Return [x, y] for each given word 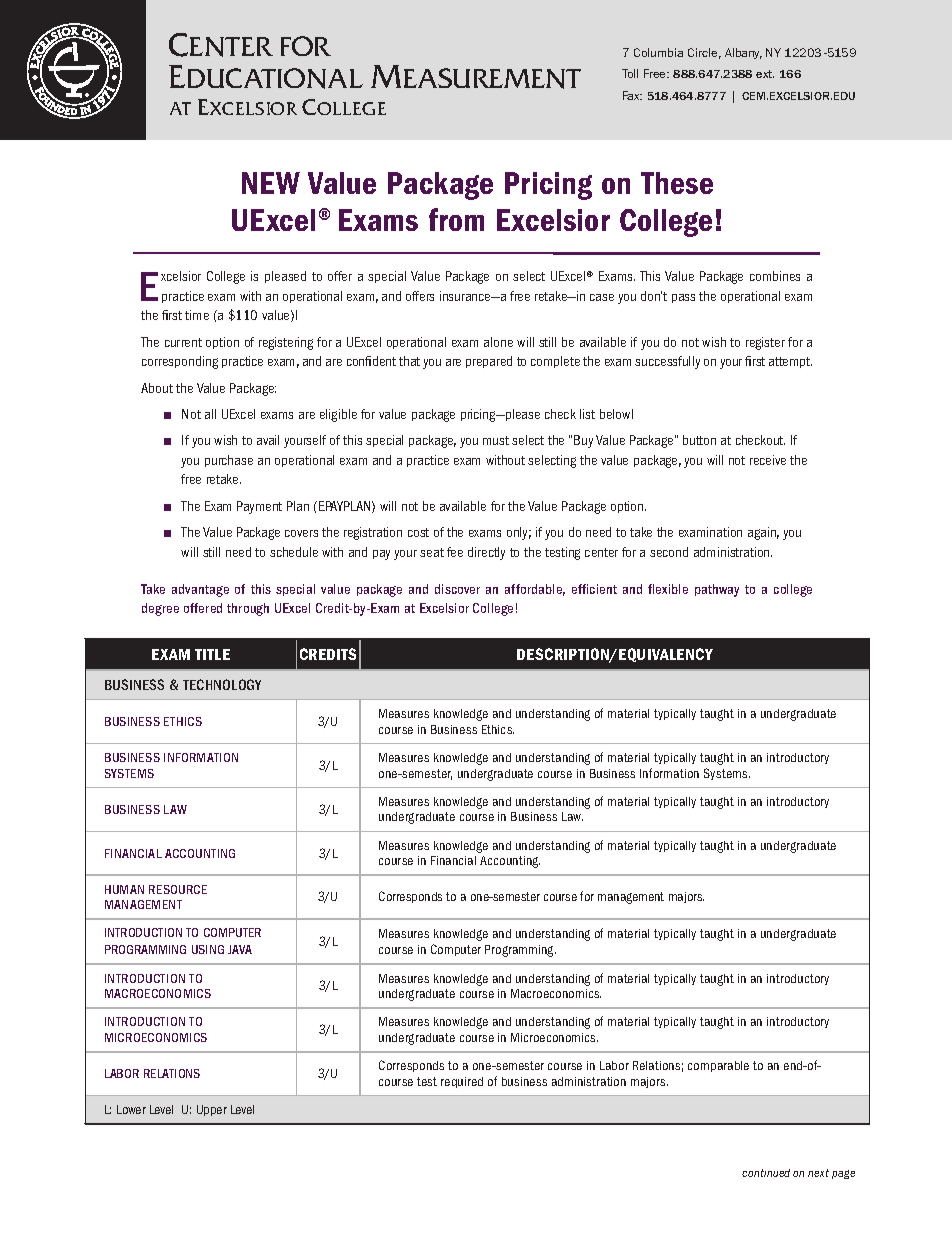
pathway [717, 590]
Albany [743, 53]
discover [457, 589]
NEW [271, 183]
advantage [200, 590]
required [462, 1082]
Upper [212, 1110]
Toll [630, 73]
